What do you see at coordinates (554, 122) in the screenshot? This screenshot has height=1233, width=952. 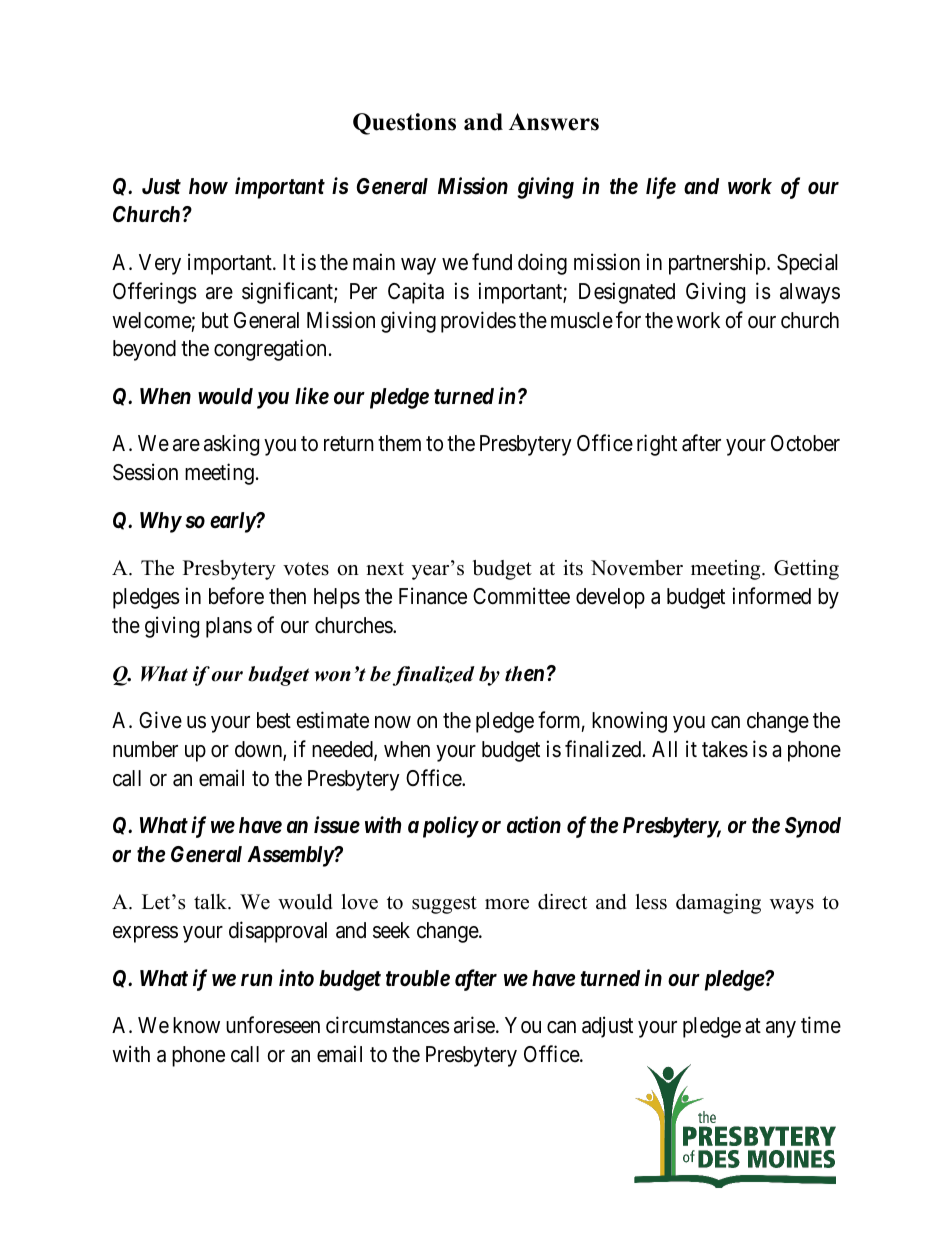 I see `Answers` at bounding box center [554, 122].
